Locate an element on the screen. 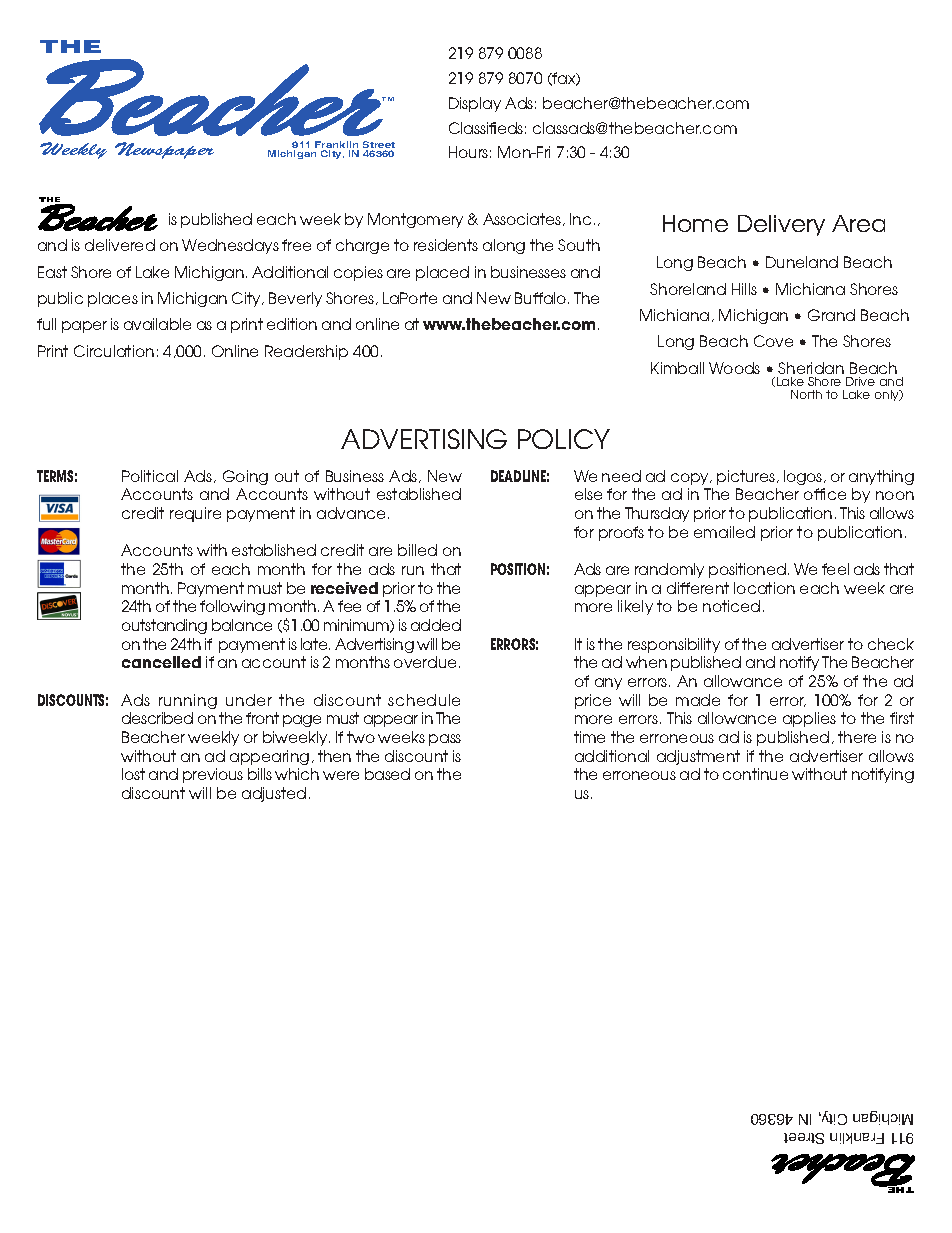 Image resolution: width=952 pixels, height=1233 pixels. lost is located at coordinates (133, 774).
